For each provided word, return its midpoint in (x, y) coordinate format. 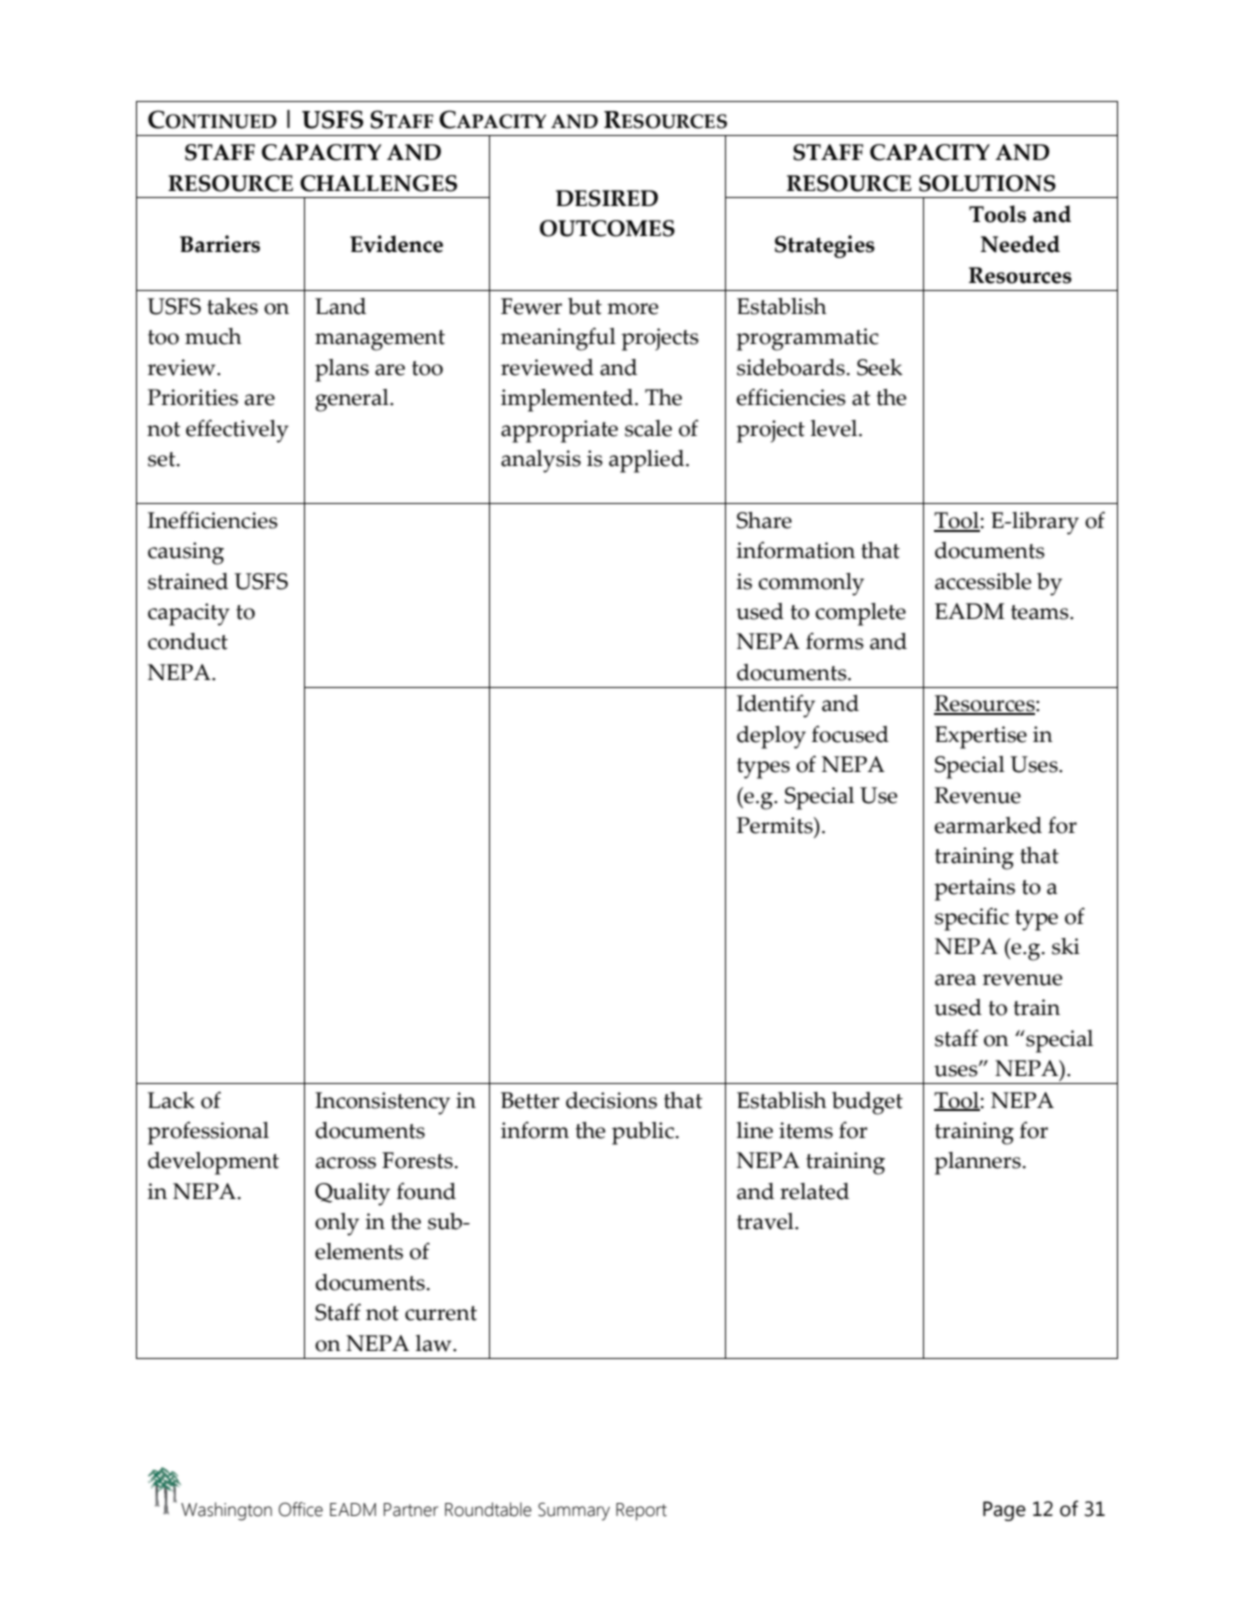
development (213, 1163)
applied (648, 461)
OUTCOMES (607, 228)
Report (641, 1512)
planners (978, 1163)
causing (186, 553)
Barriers (220, 244)
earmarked (988, 825)
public (644, 1133)
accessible (983, 581)
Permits (776, 825)
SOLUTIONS (987, 183)
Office (301, 1509)
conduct (188, 641)
